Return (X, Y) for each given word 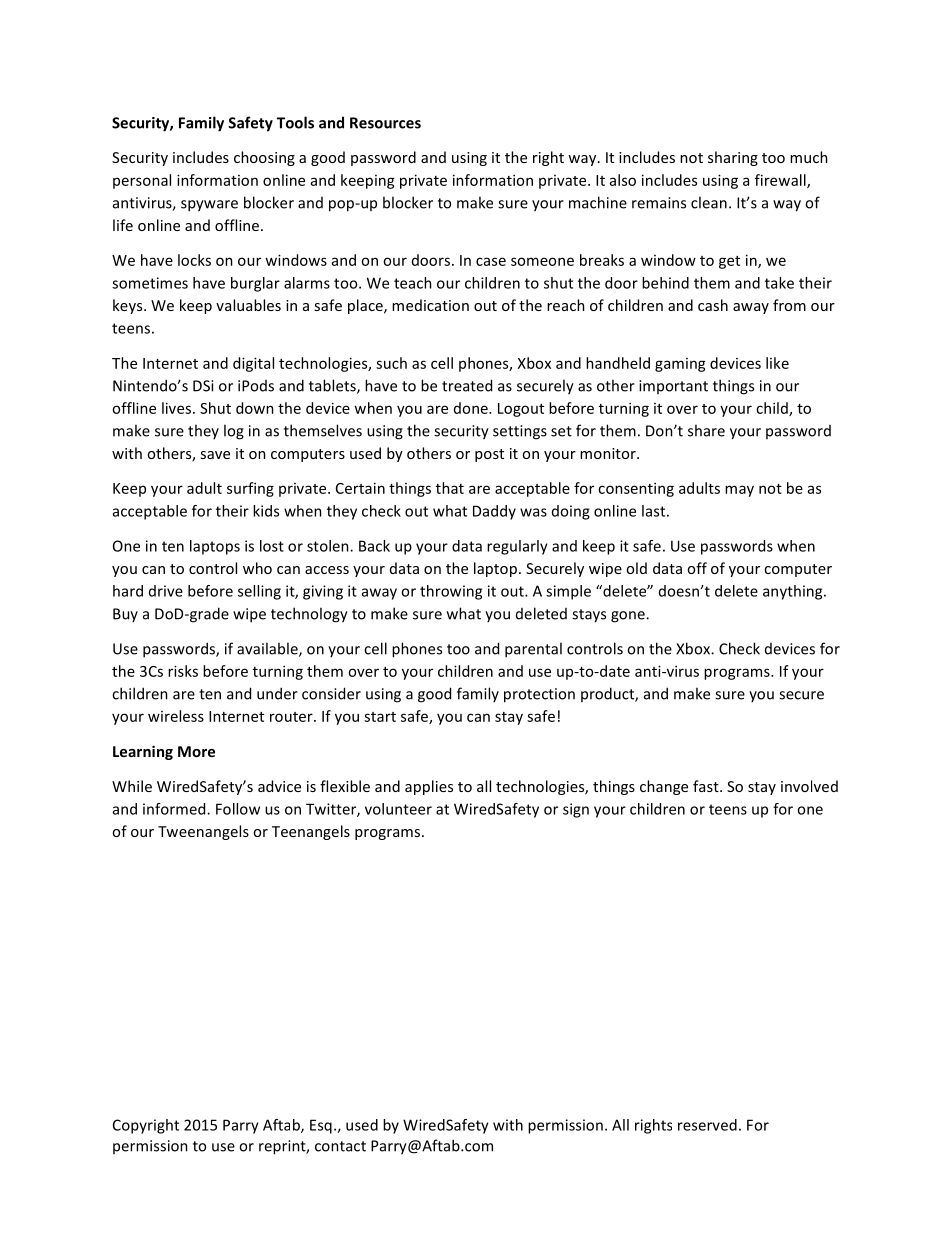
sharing (733, 158)
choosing (264, 158)
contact (340, 1146)
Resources (385, 123)
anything (794, 592)
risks (183, 671)
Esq (321, 1126)
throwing (451, 592)
